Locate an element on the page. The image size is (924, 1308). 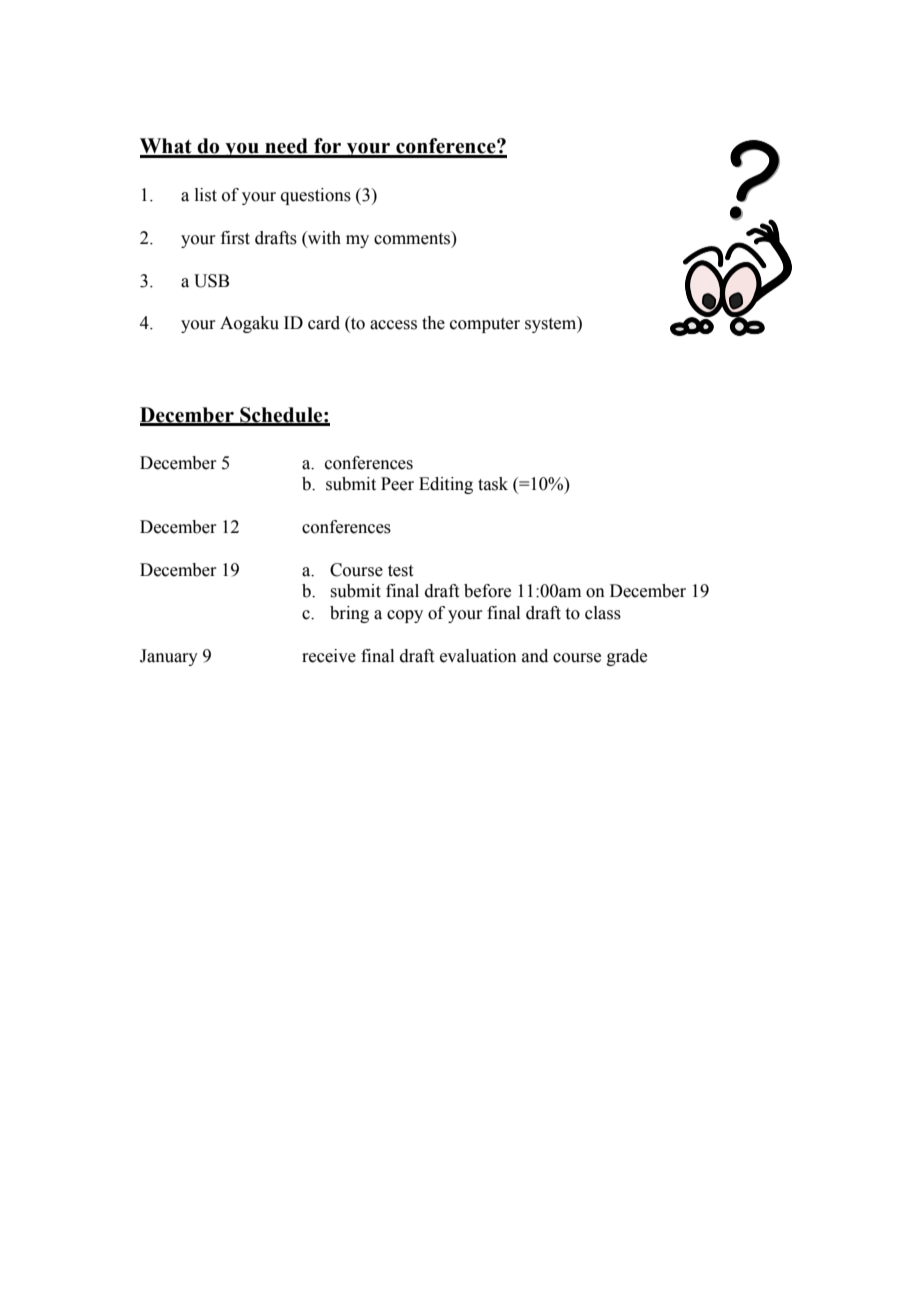
computer is located at coordinates (485, 325).
